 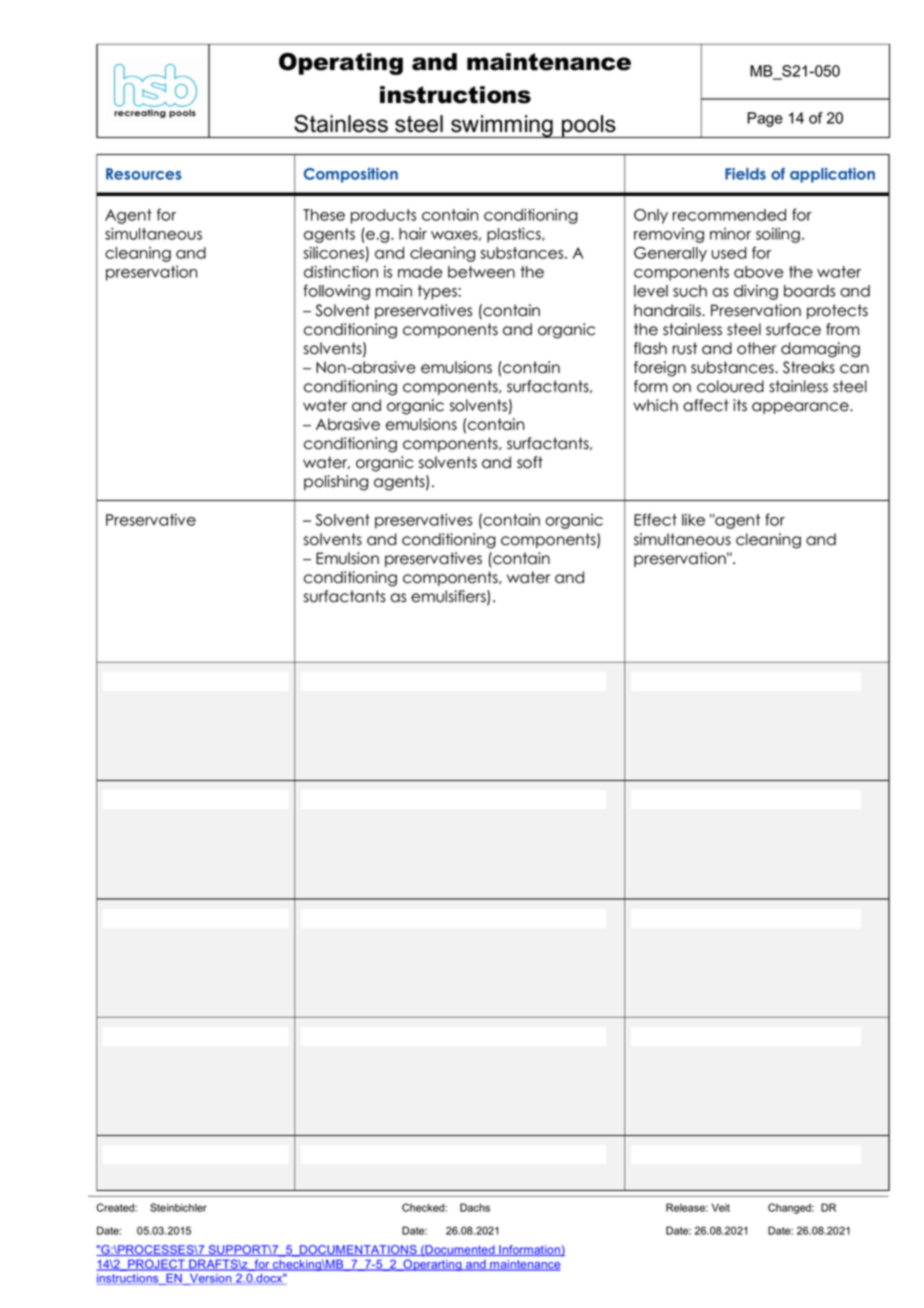 What do you see at coordinates (693, 520) in the page?
I see `like` at bounding box center [693, 520].
